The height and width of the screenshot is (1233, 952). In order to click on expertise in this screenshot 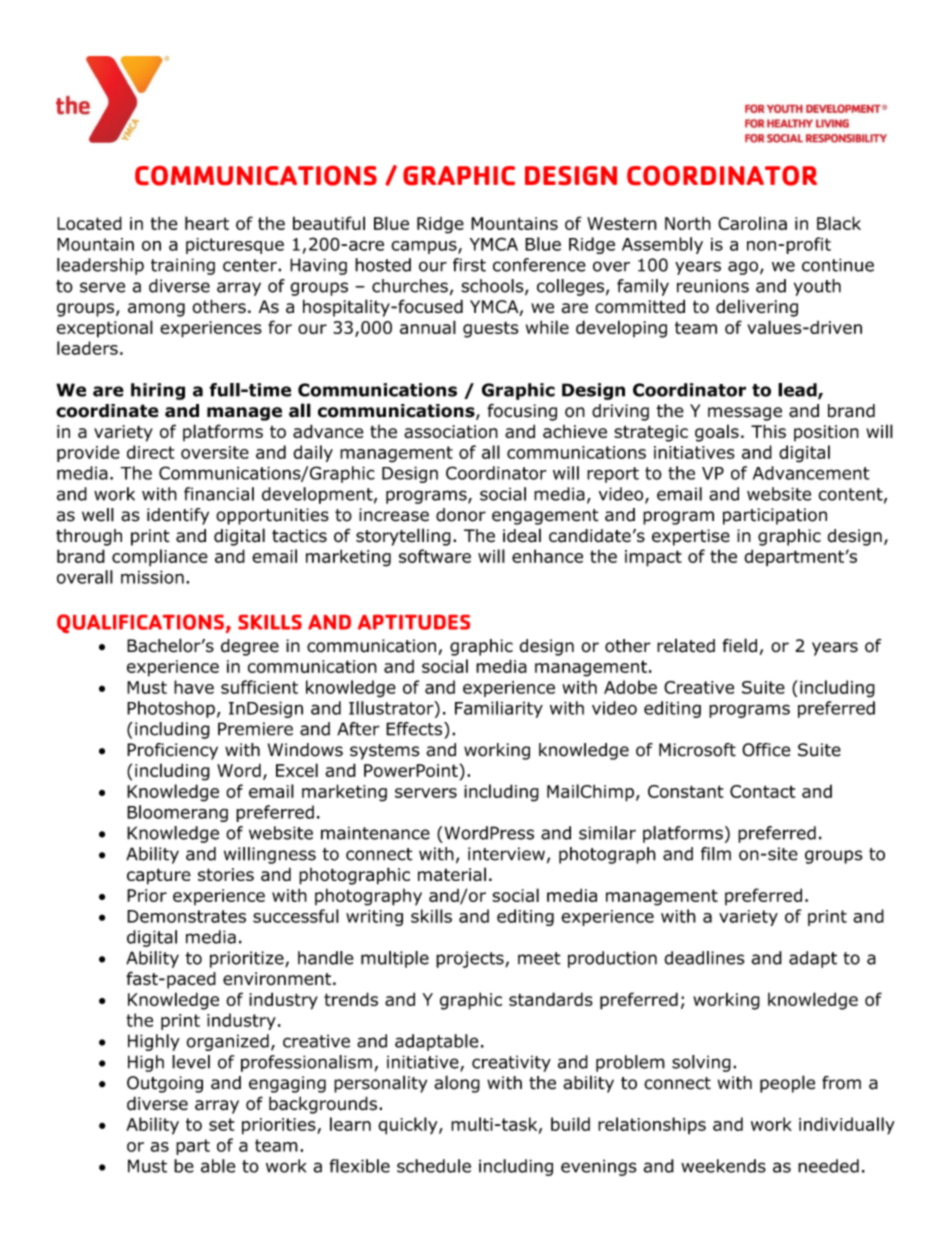, I will do `click(691, 537)`.
